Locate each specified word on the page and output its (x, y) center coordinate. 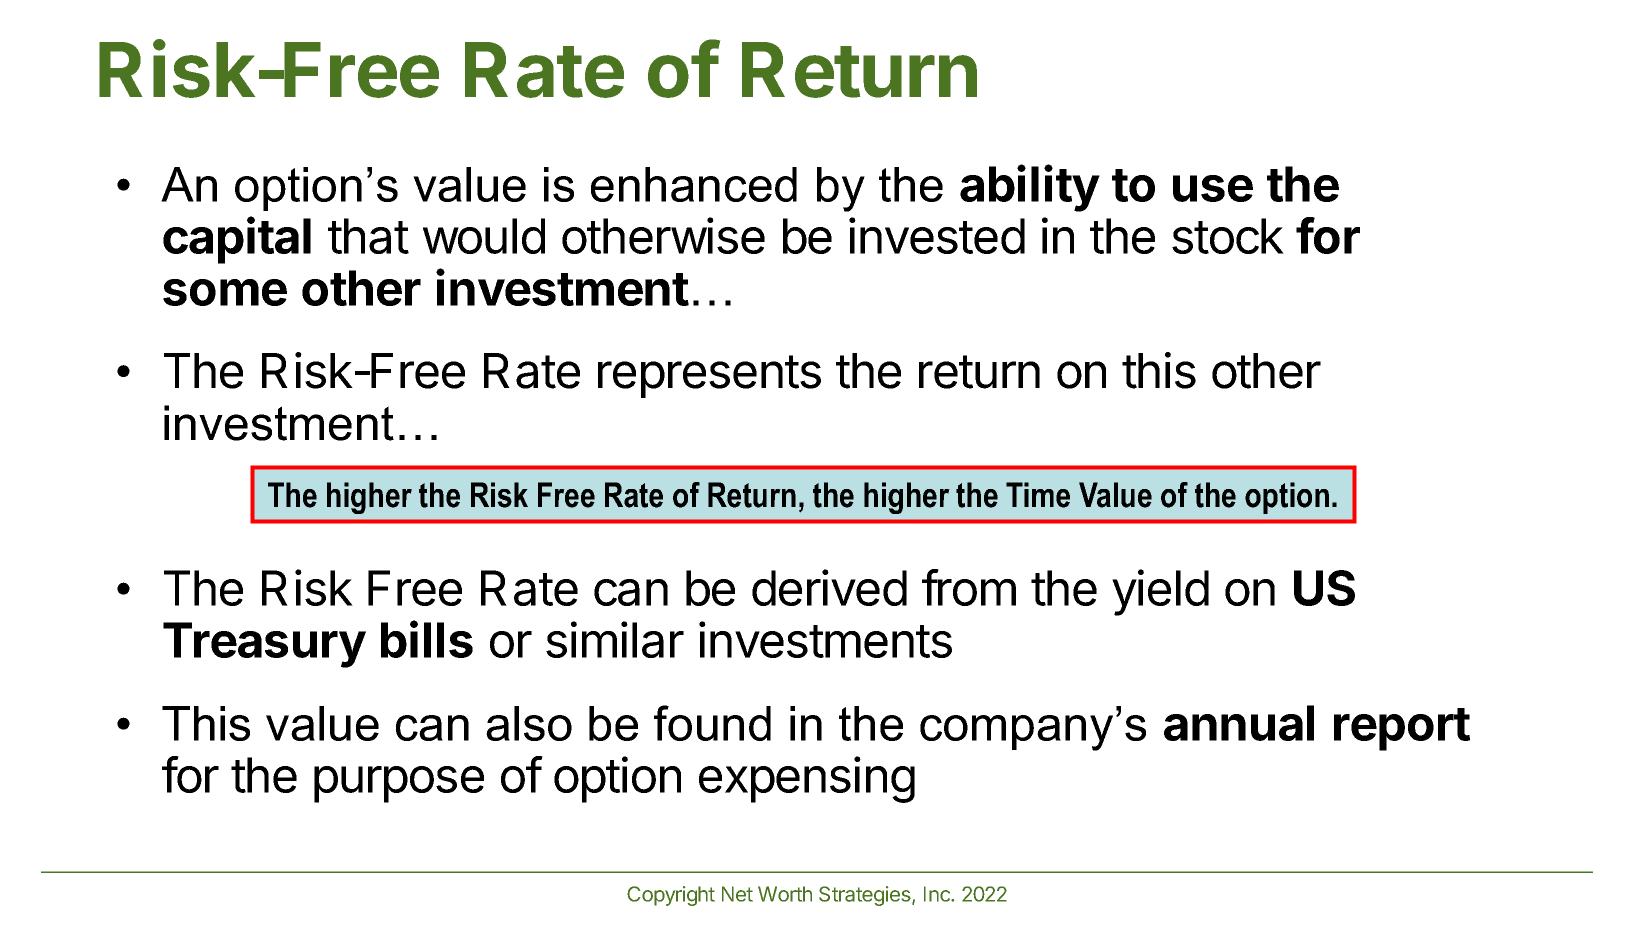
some (225, 292)
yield (1160, 592)
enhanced (694, 184)
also (529, 723)
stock (1228, 236)
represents (709, 376)
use (1213, 188)
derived (829, 587)
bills (427, 639)
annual (1239, 723)
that (368, 236)
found (712, 723)
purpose (399, 784)
